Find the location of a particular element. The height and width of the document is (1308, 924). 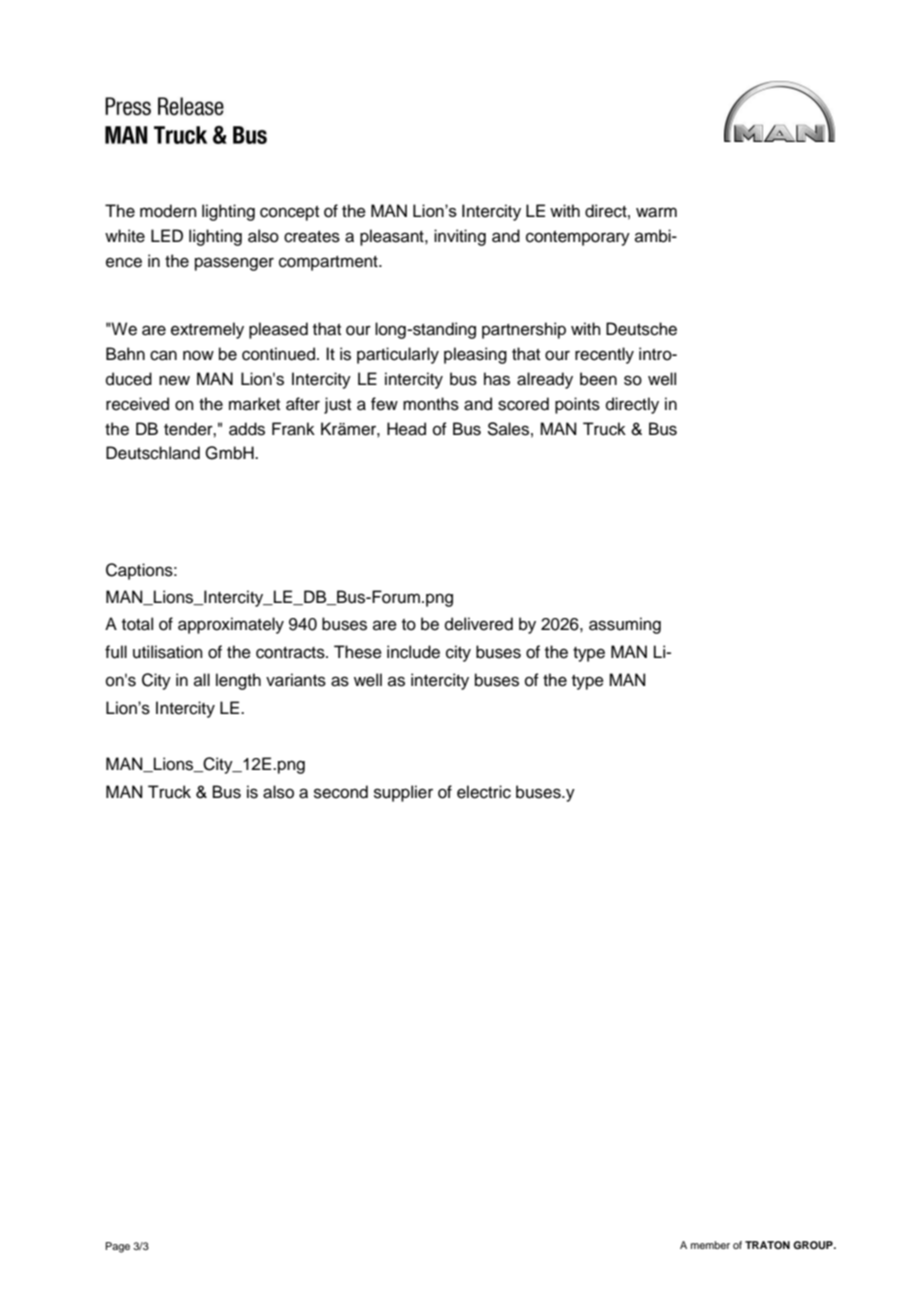

electric is located at coordinates (484, 792).
